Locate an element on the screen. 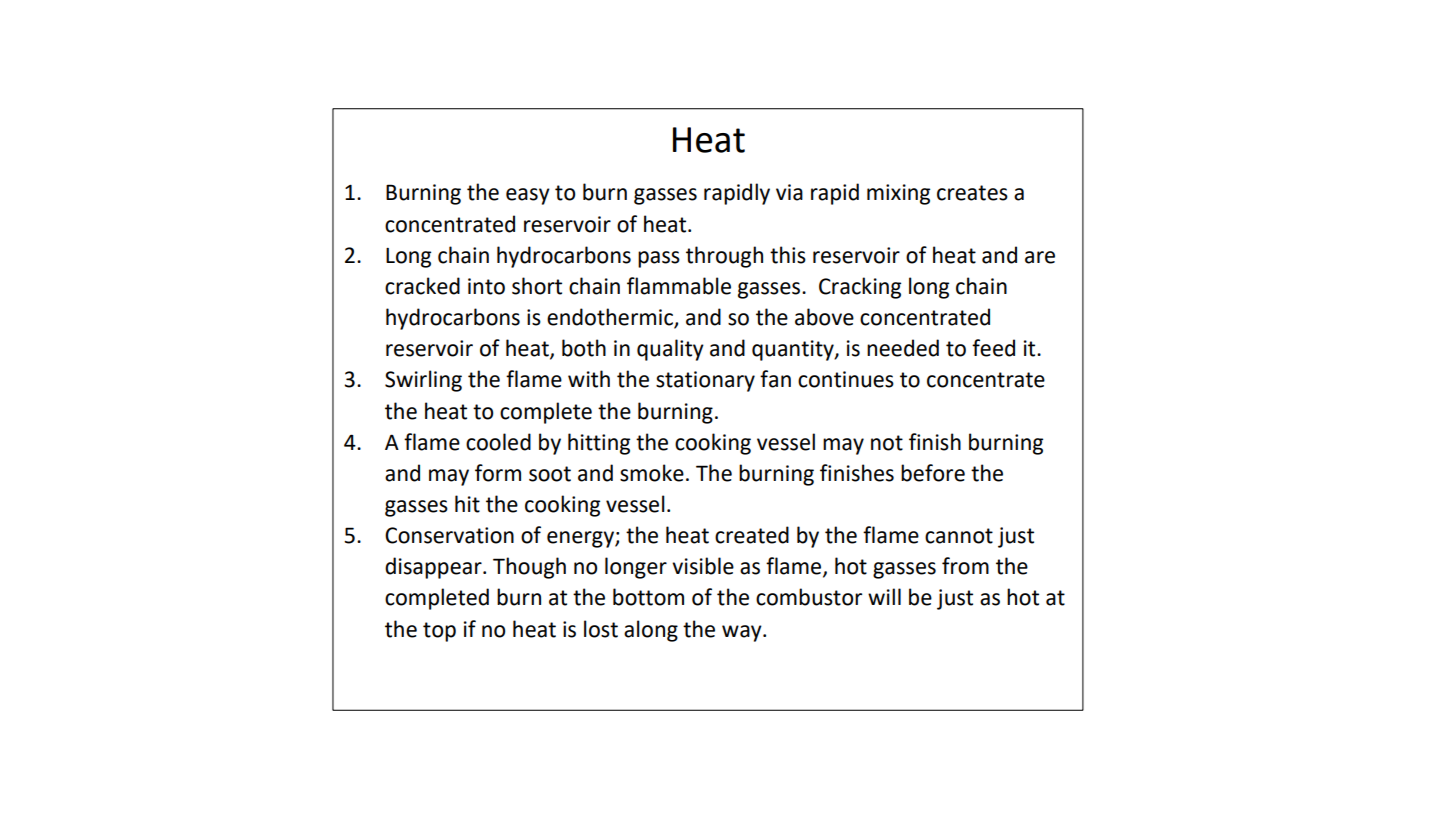  flammable is located at coordinates (679, 286).
